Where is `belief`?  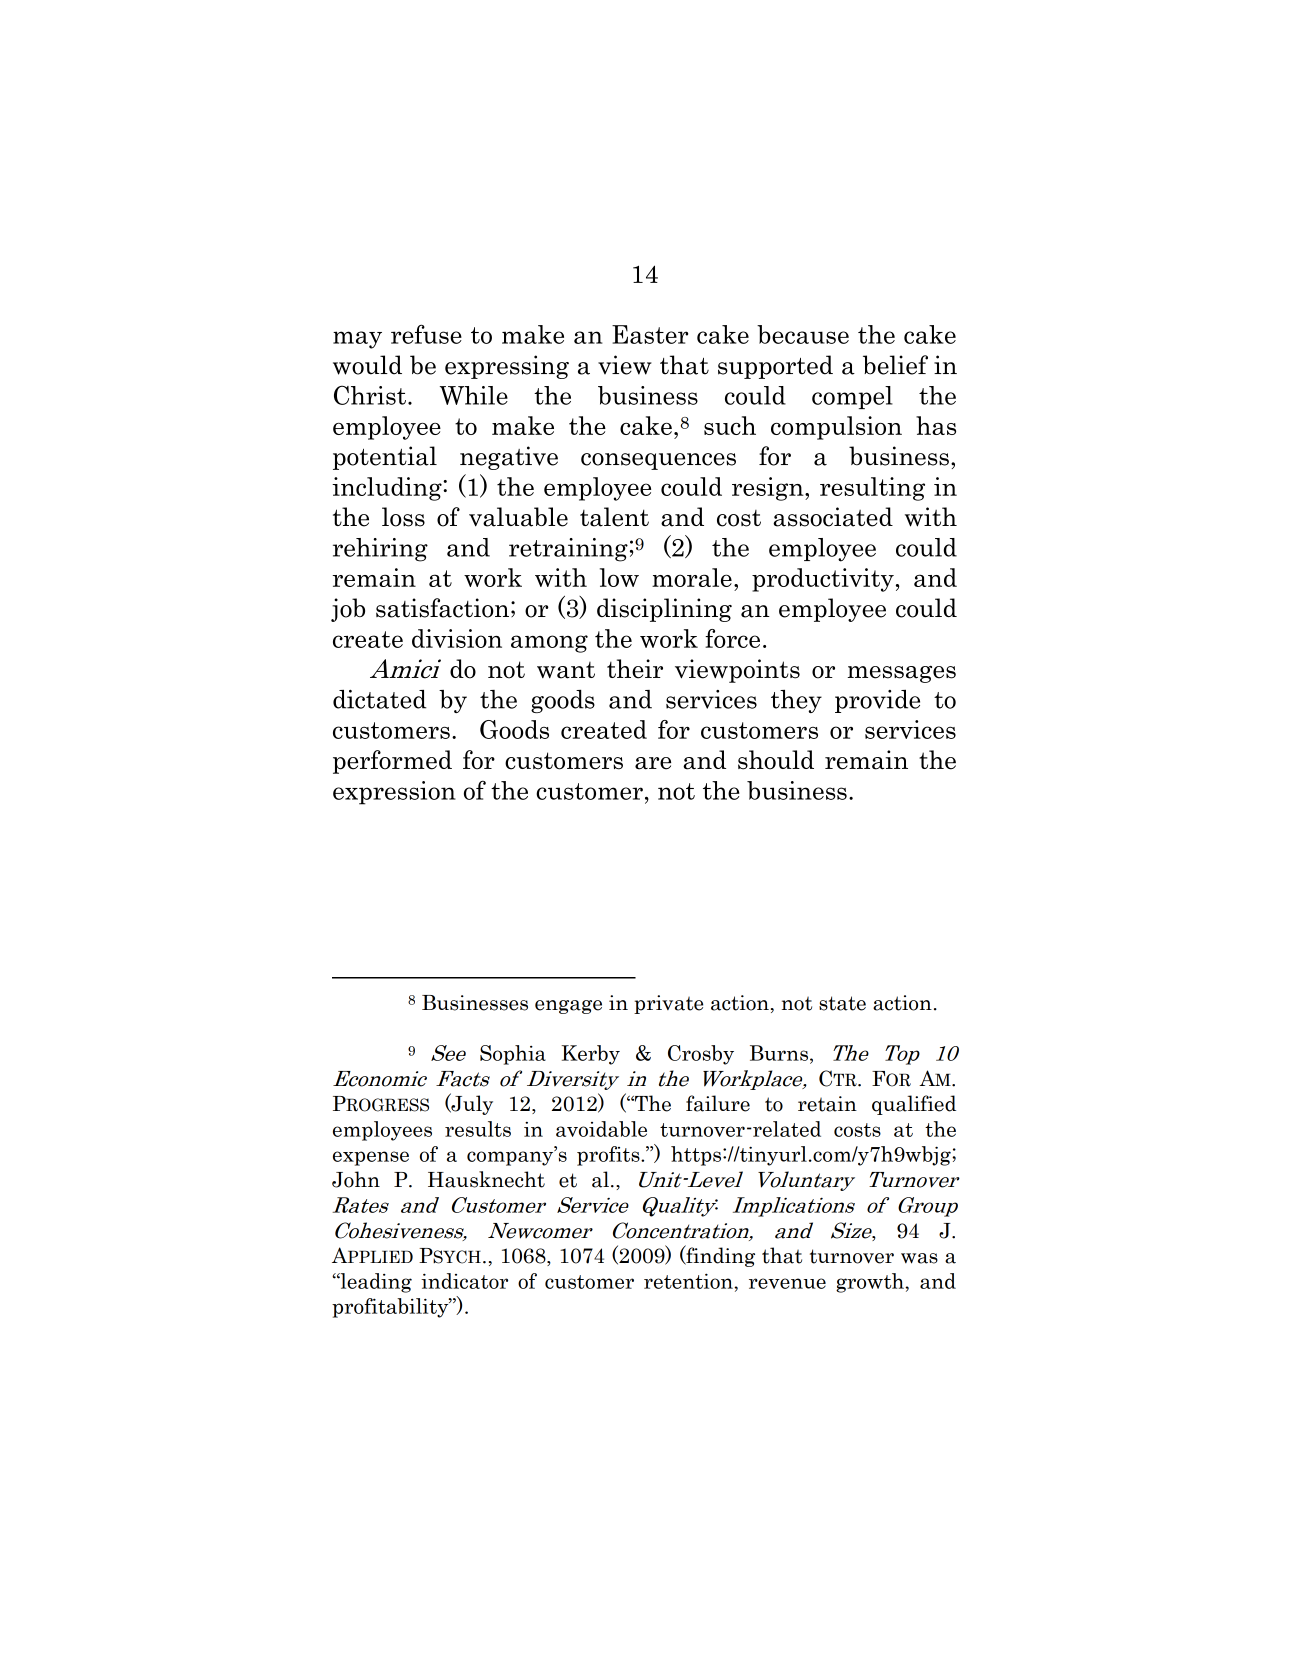
belief is located at coordinates (895, 365).
